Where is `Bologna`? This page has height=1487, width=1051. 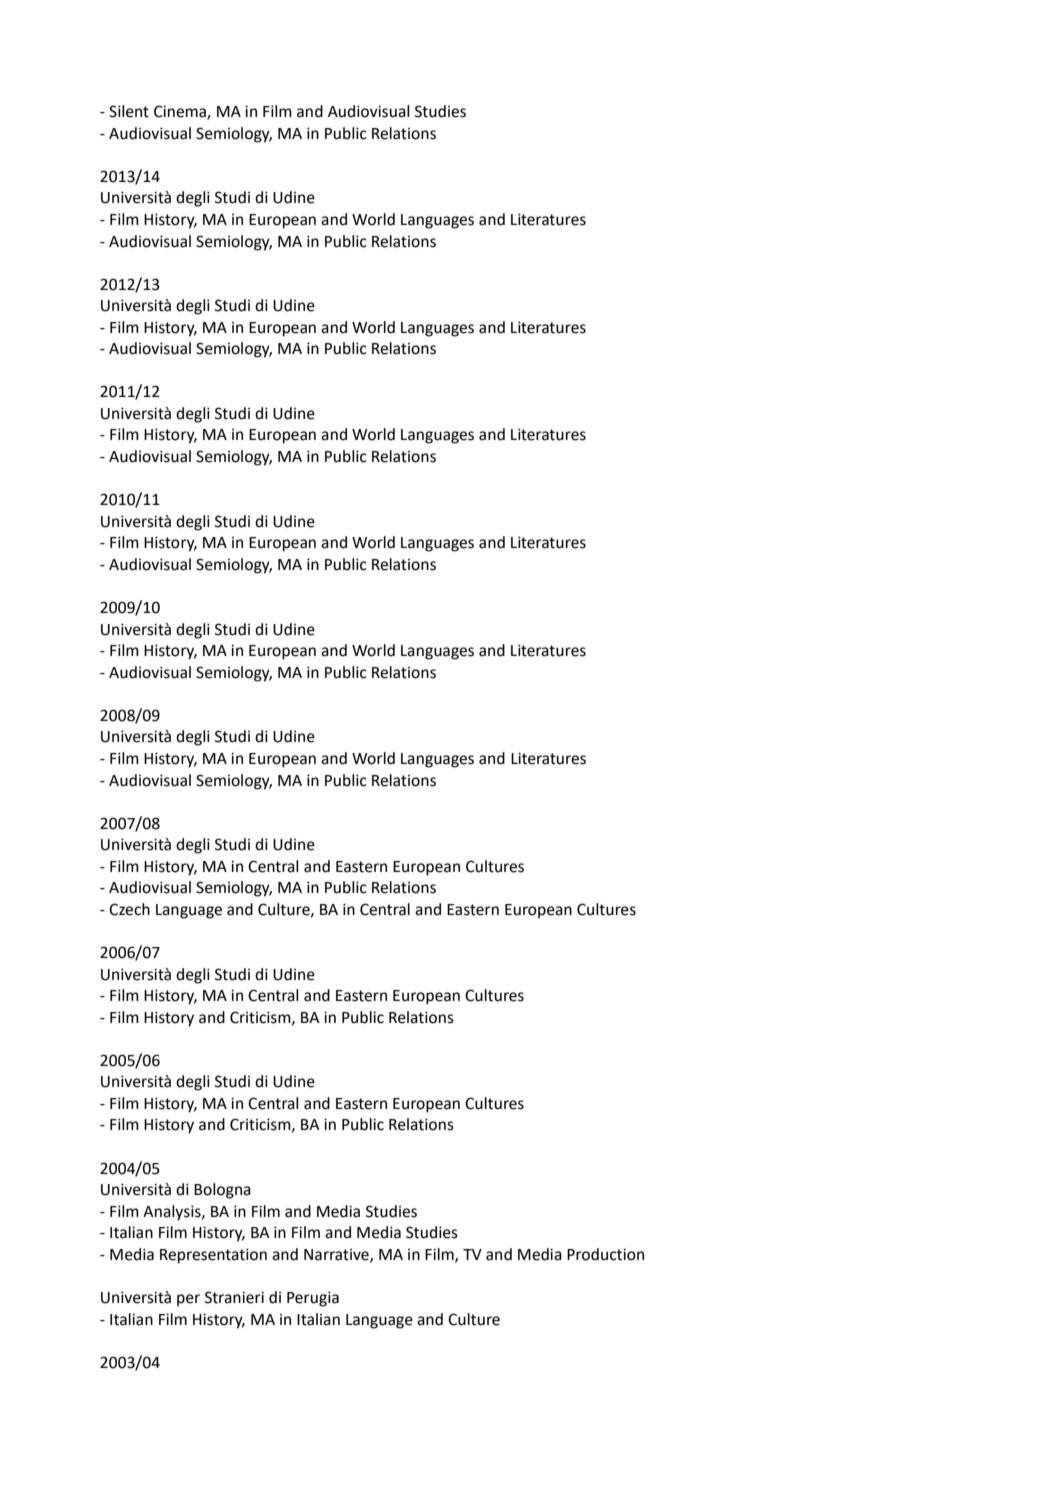 Bologna is located at coordinates (222, 1191).
